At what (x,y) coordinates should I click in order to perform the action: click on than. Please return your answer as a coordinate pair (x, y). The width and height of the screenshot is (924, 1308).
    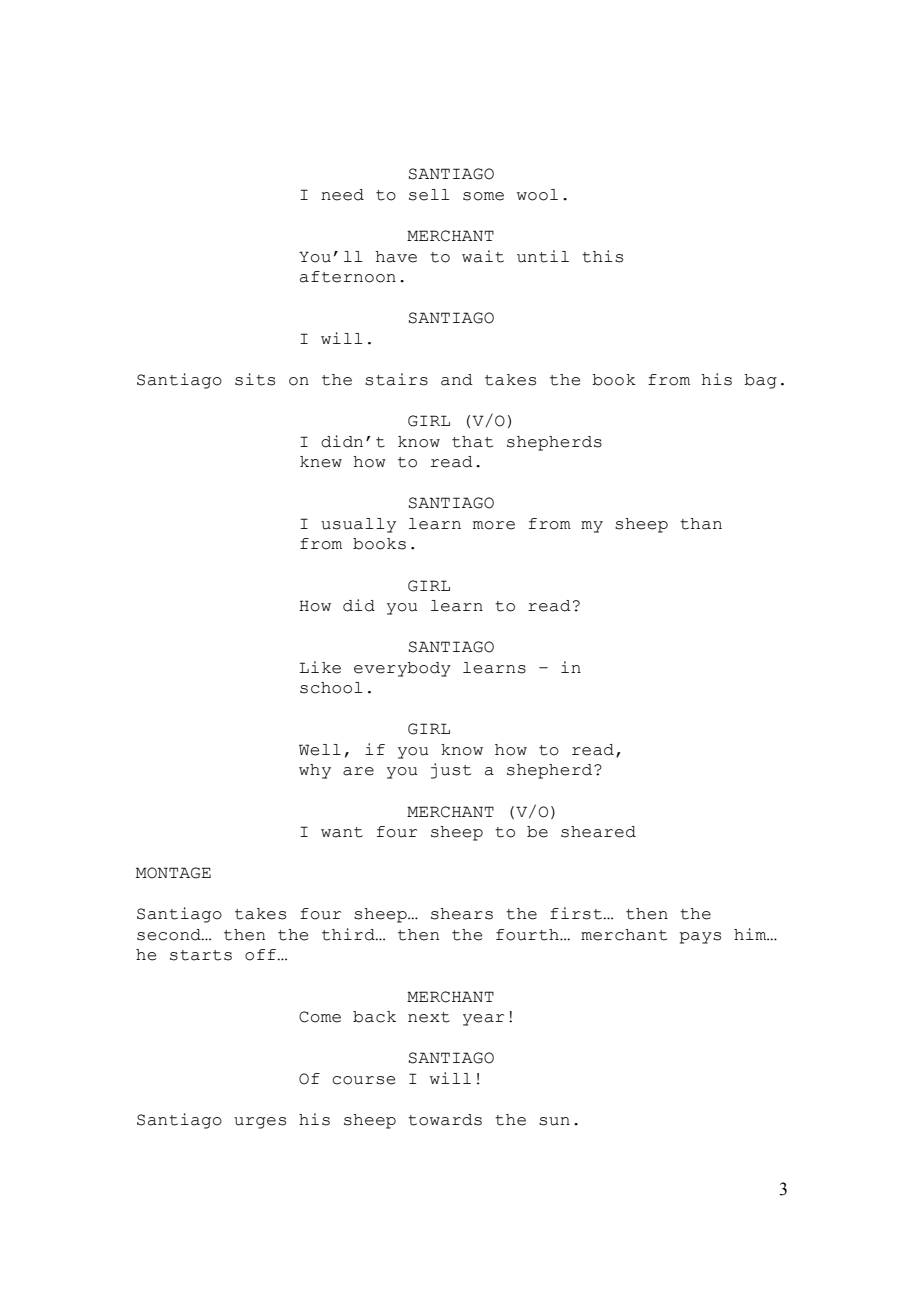
    Looking at the image, I should click on (701, 524).
